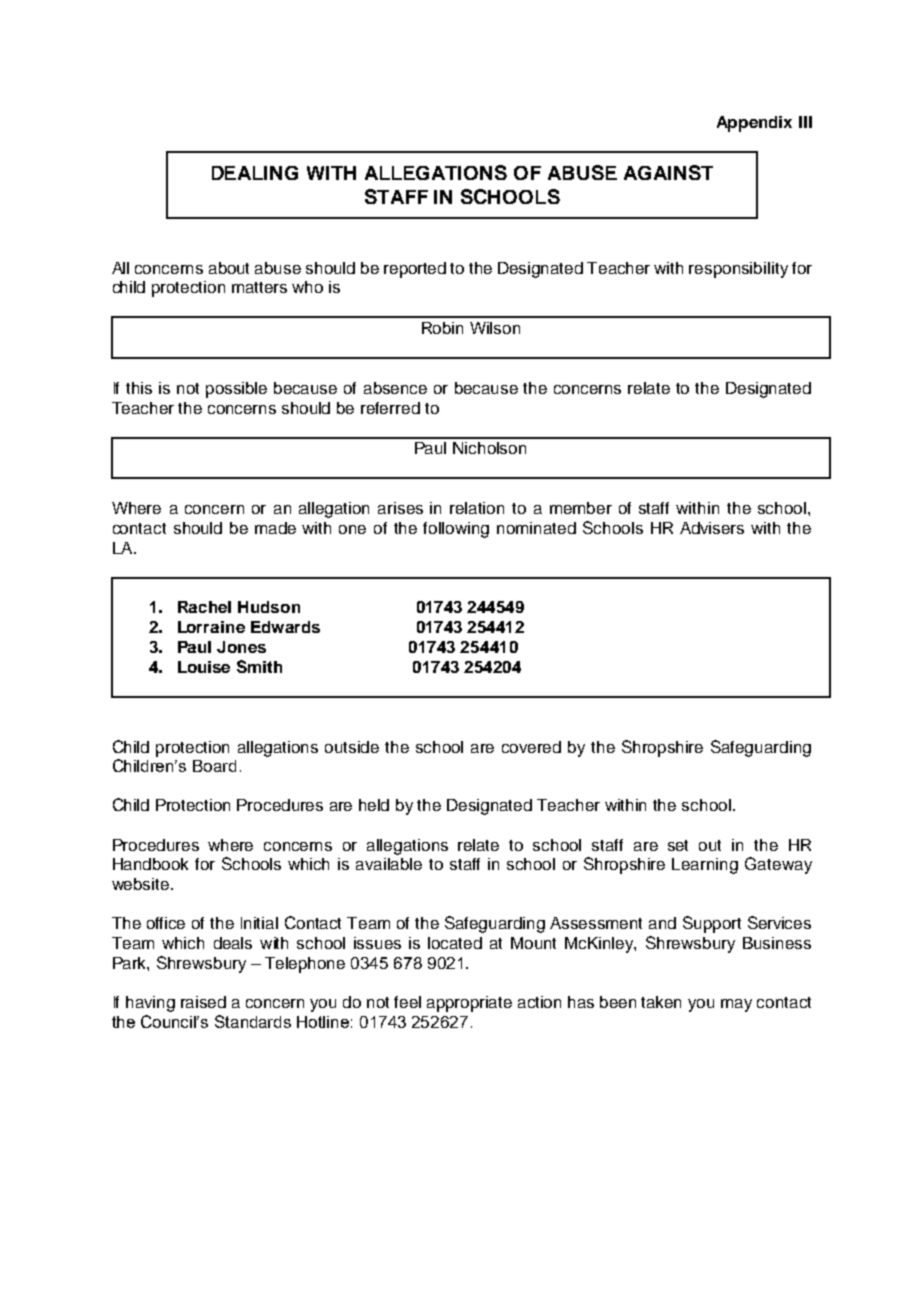  Describe the element at coordinates (415, 270) in the screenshot. I see `reported` at that location.
